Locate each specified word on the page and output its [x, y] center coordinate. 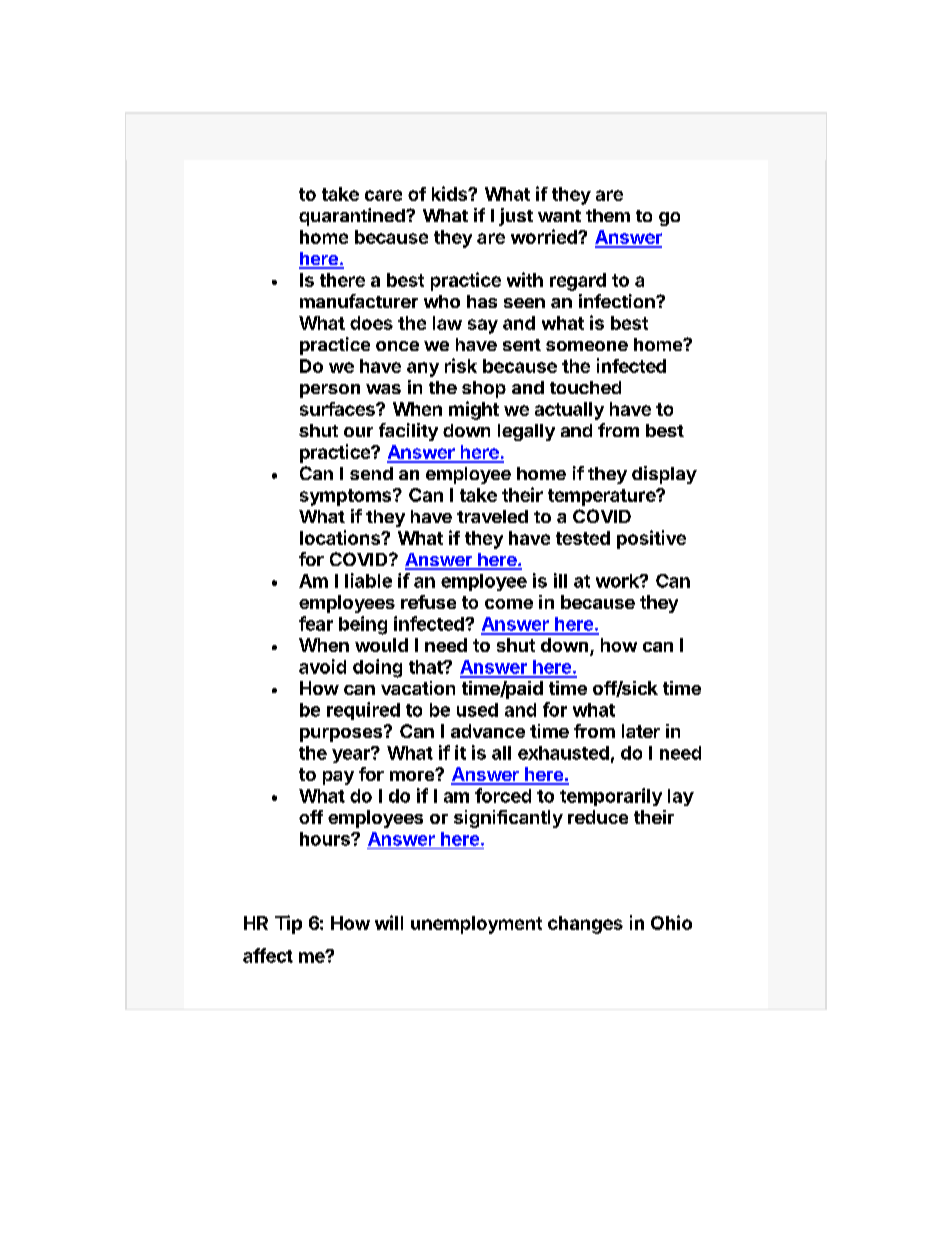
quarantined [353, 217]
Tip [288, 924]
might [474, 410]
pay [338, 778]
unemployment [476, 925]
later [641, 731]
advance [488, 731]
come [509, 604]
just [516, 217]
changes [585, 925]
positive [651, 539]
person [330, 391]
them [608, 215]
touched [585, 387]
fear [316, 623]
